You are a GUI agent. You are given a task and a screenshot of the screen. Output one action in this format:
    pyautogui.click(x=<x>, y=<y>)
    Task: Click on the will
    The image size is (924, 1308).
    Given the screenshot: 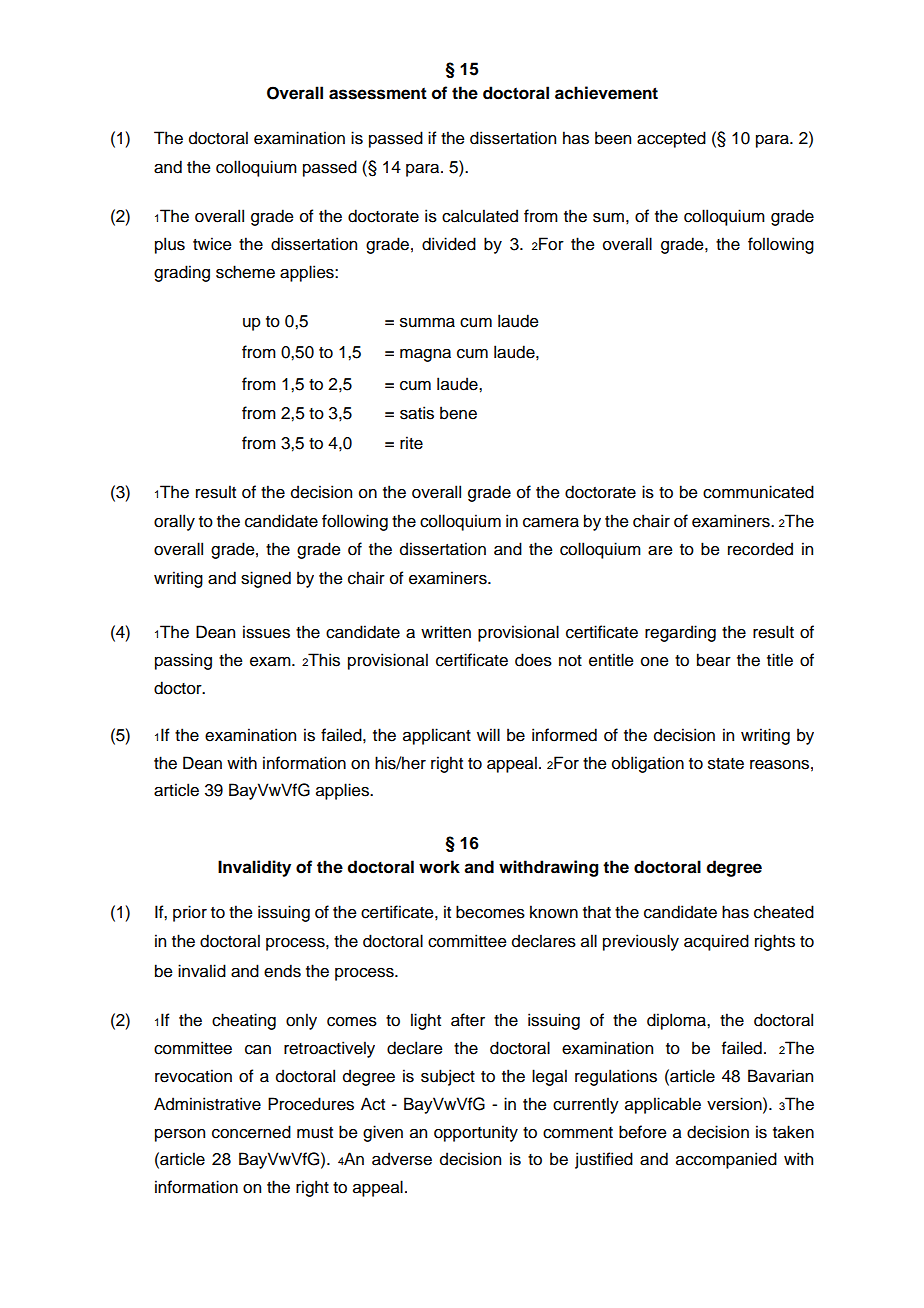 What is the action you would take?
    pyautogui.click(x=488, y=734)
